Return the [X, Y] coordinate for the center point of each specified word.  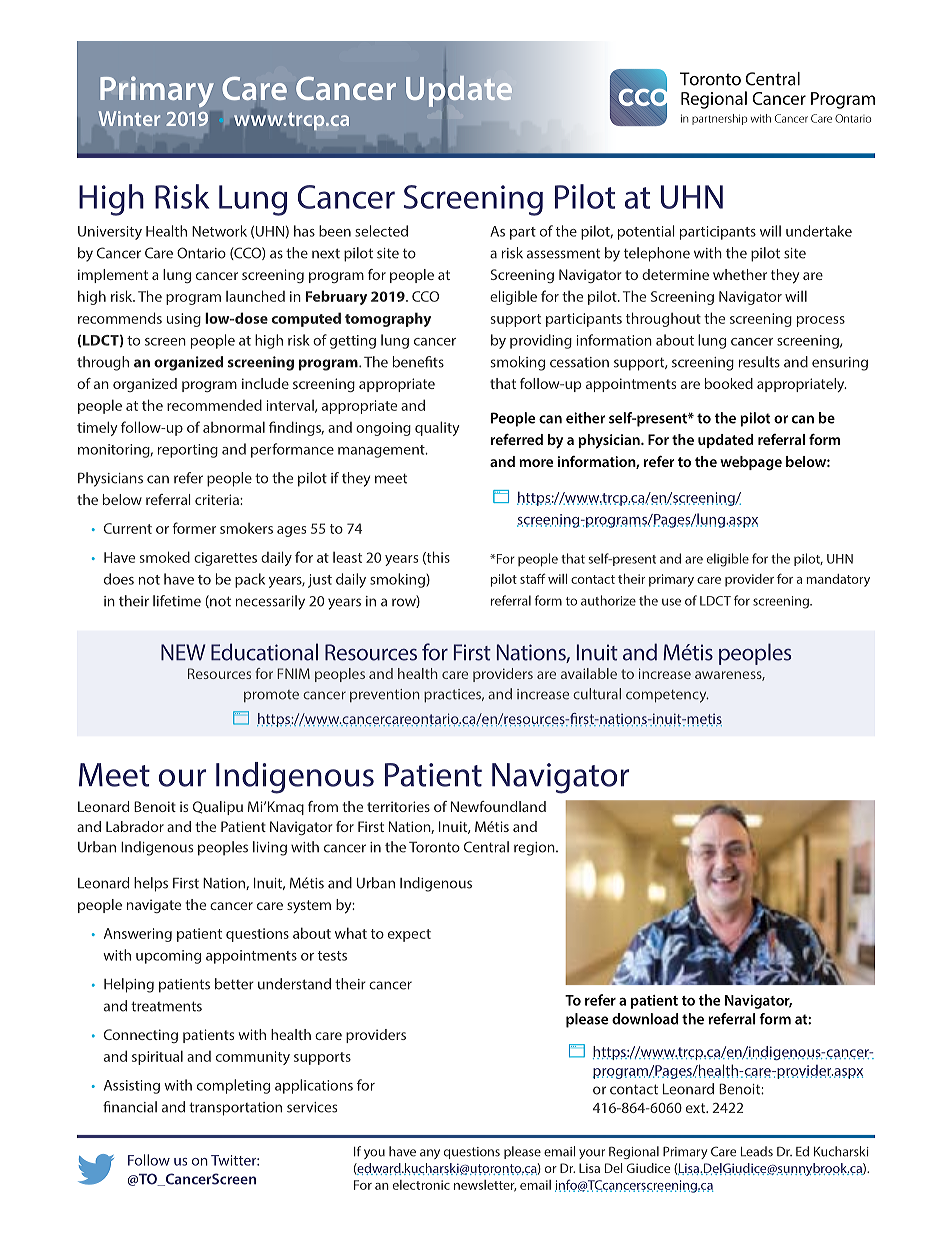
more [536, 463]
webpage [751, 463]
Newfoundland [498, 806]
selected [381, 231]
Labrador [135, 826]
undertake [819, 231]
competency [667, 696]
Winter [129, 118]
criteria [218, 499]
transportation [235, 1109]
